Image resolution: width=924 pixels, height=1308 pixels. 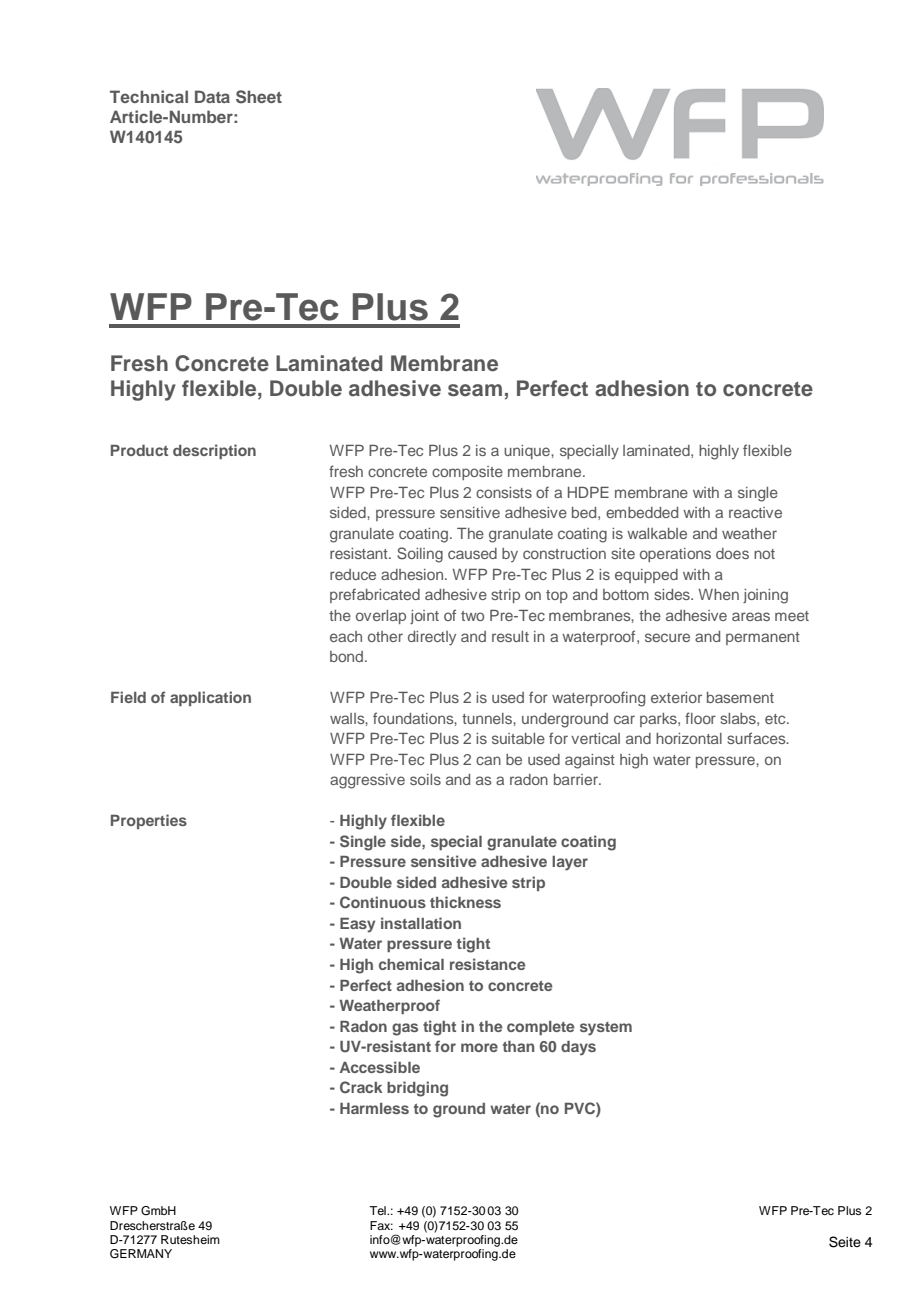 What do you see at coordinates (212, 96) in the screenshot?
I see `Data` at bounding box center [212, 96].
